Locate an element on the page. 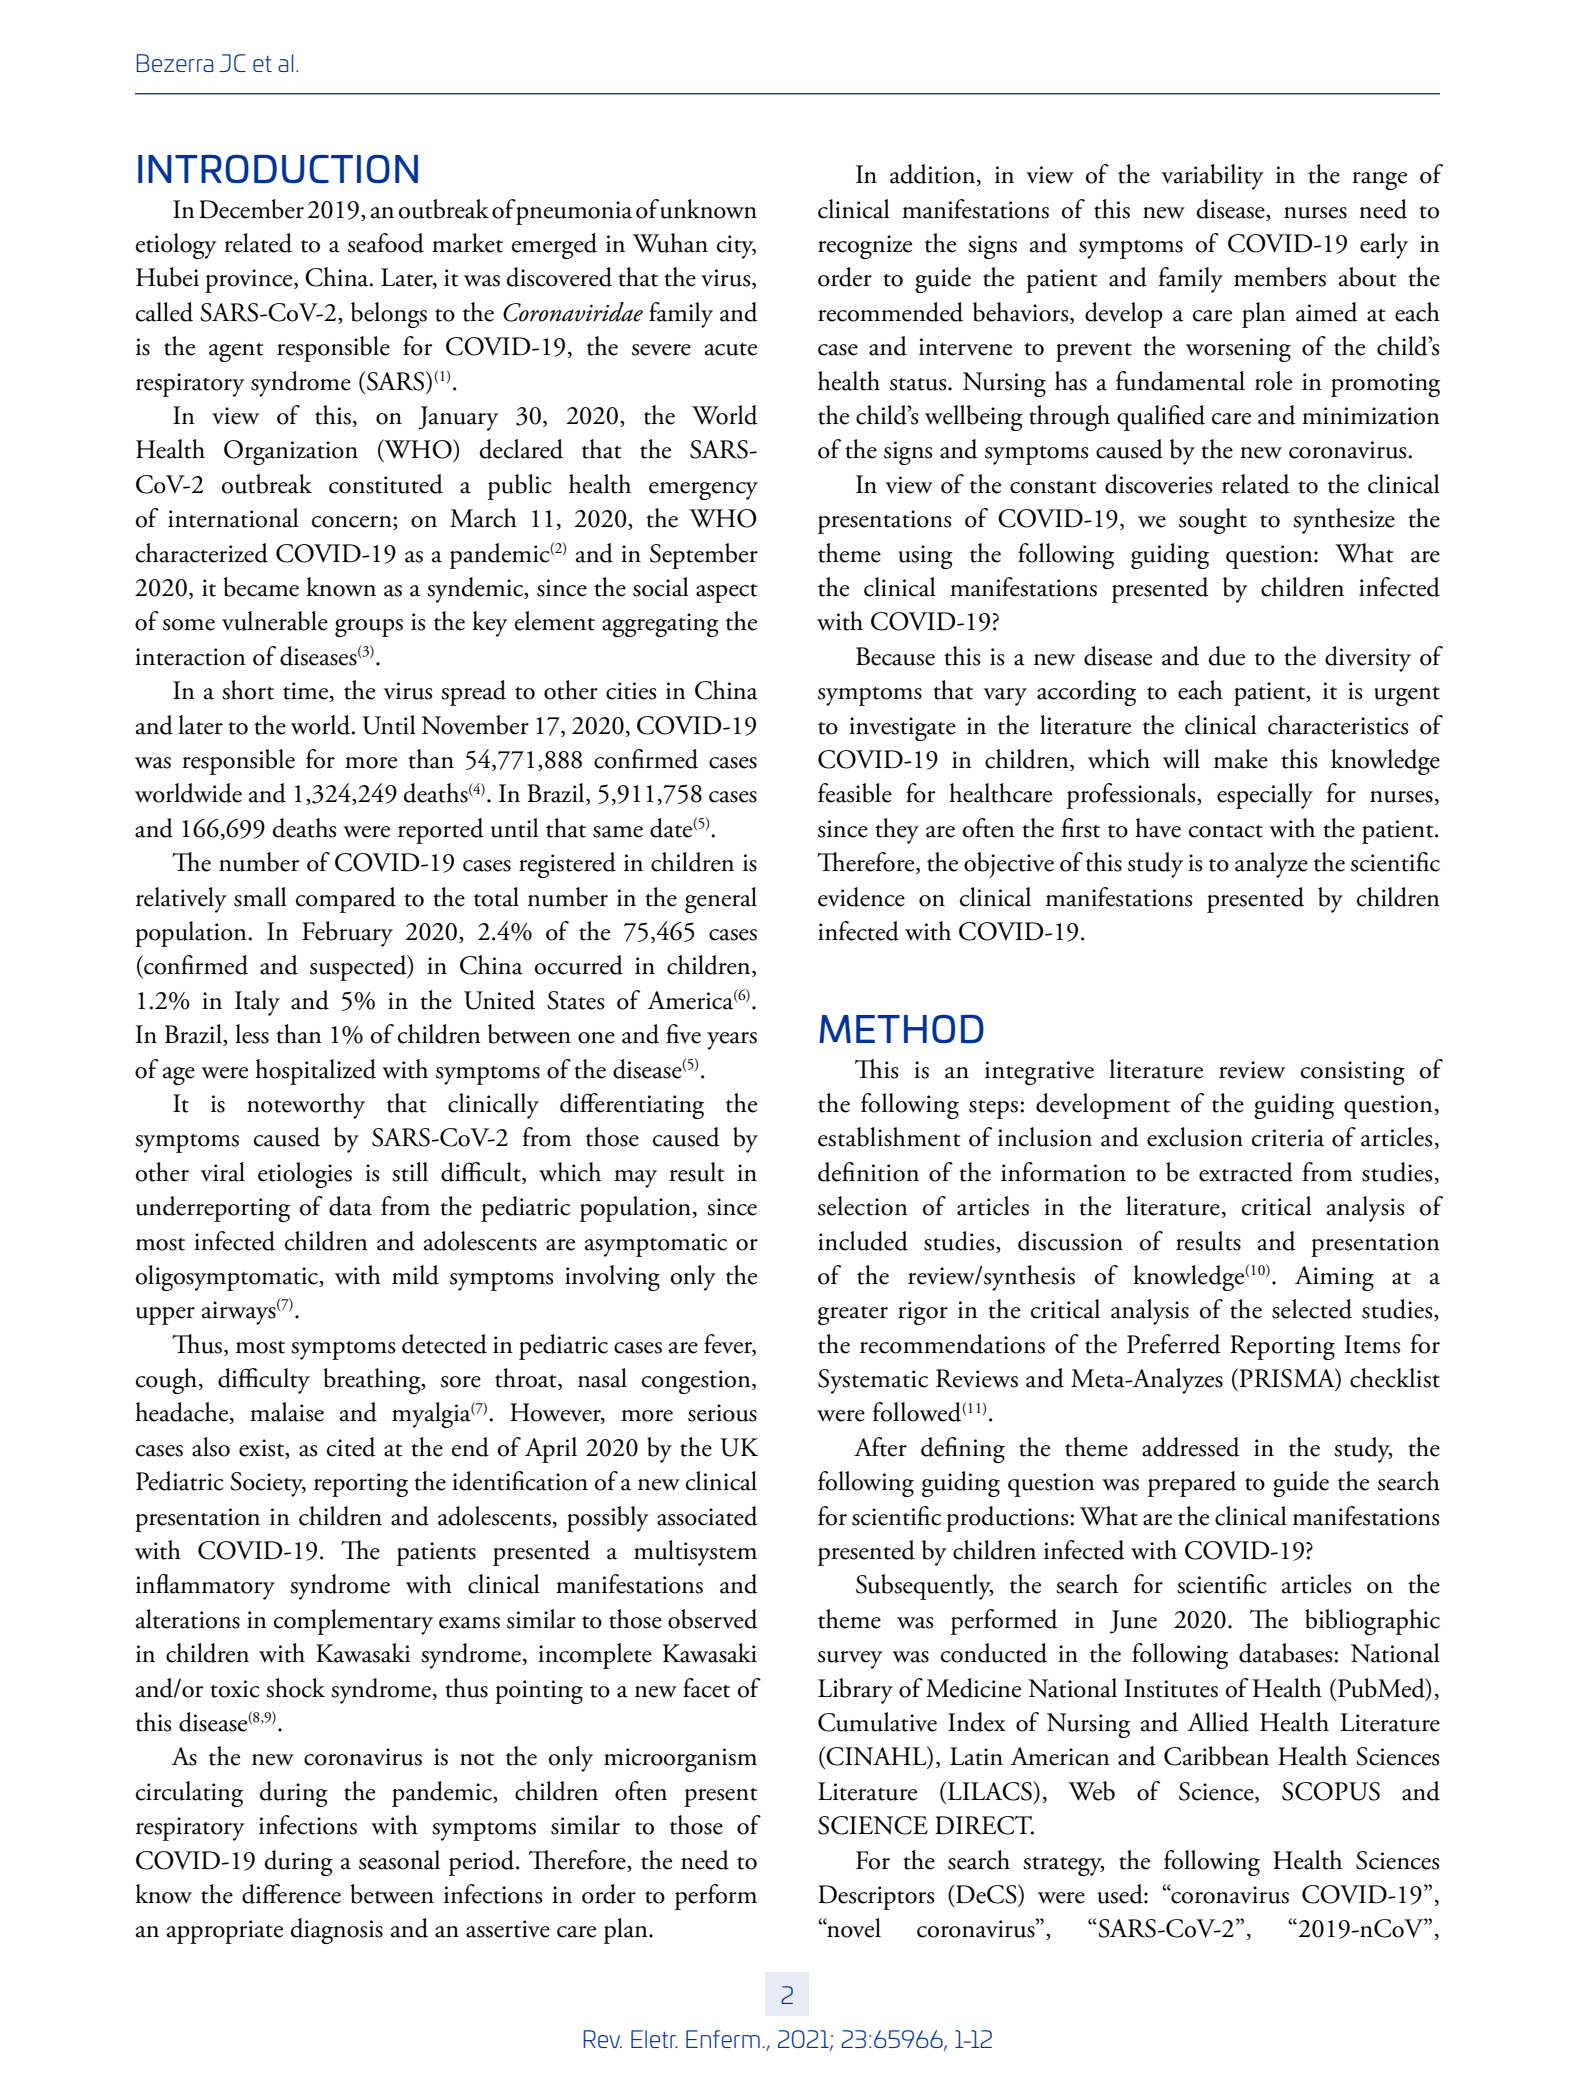 The width and height of the image is (1575, 2100). make is located at coordinates (1241, 759).
